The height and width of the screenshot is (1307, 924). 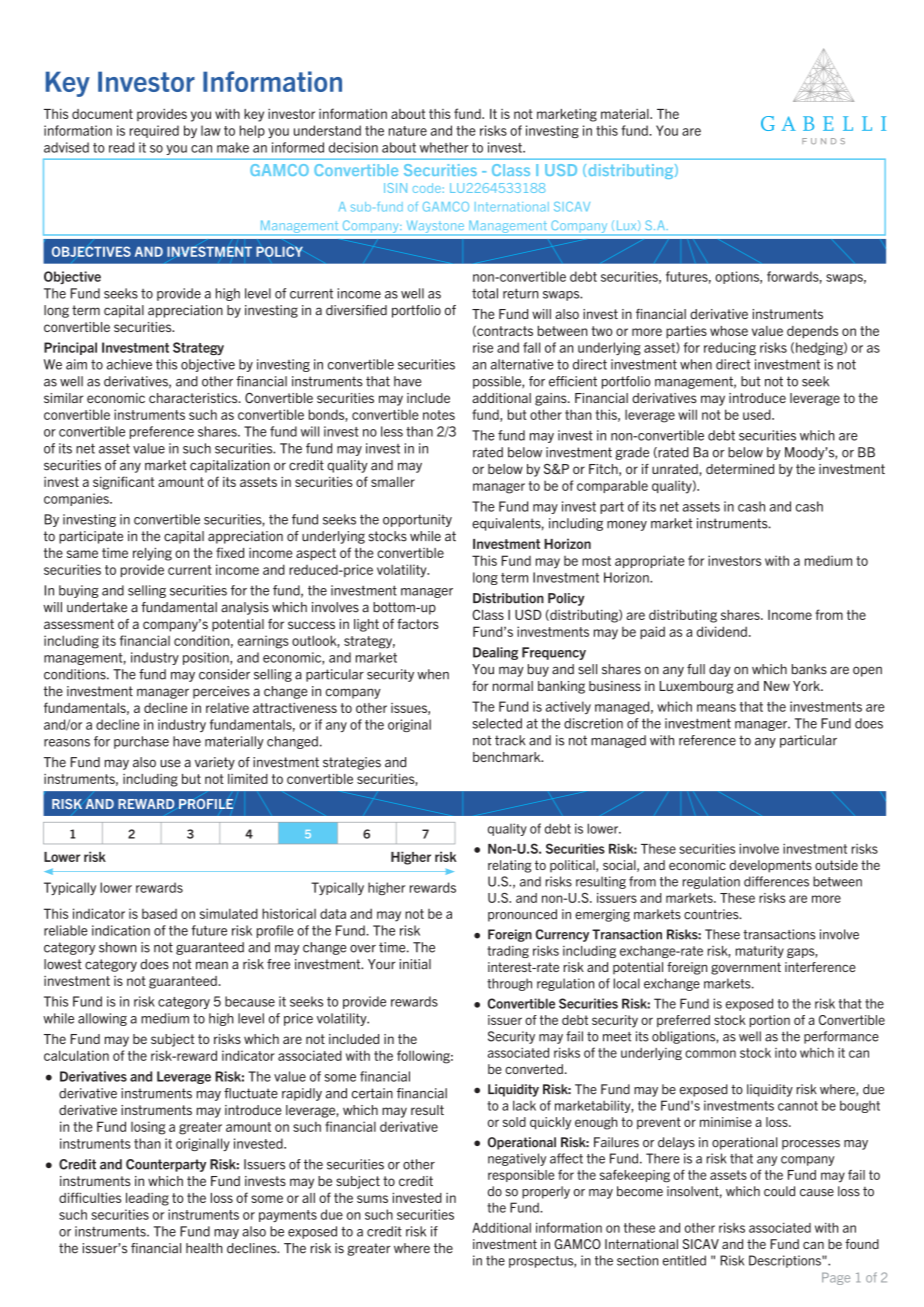 What do you see at coordinates (729, 331) in the screenshot?
I see `whose` at bounding box center [729, 331].
